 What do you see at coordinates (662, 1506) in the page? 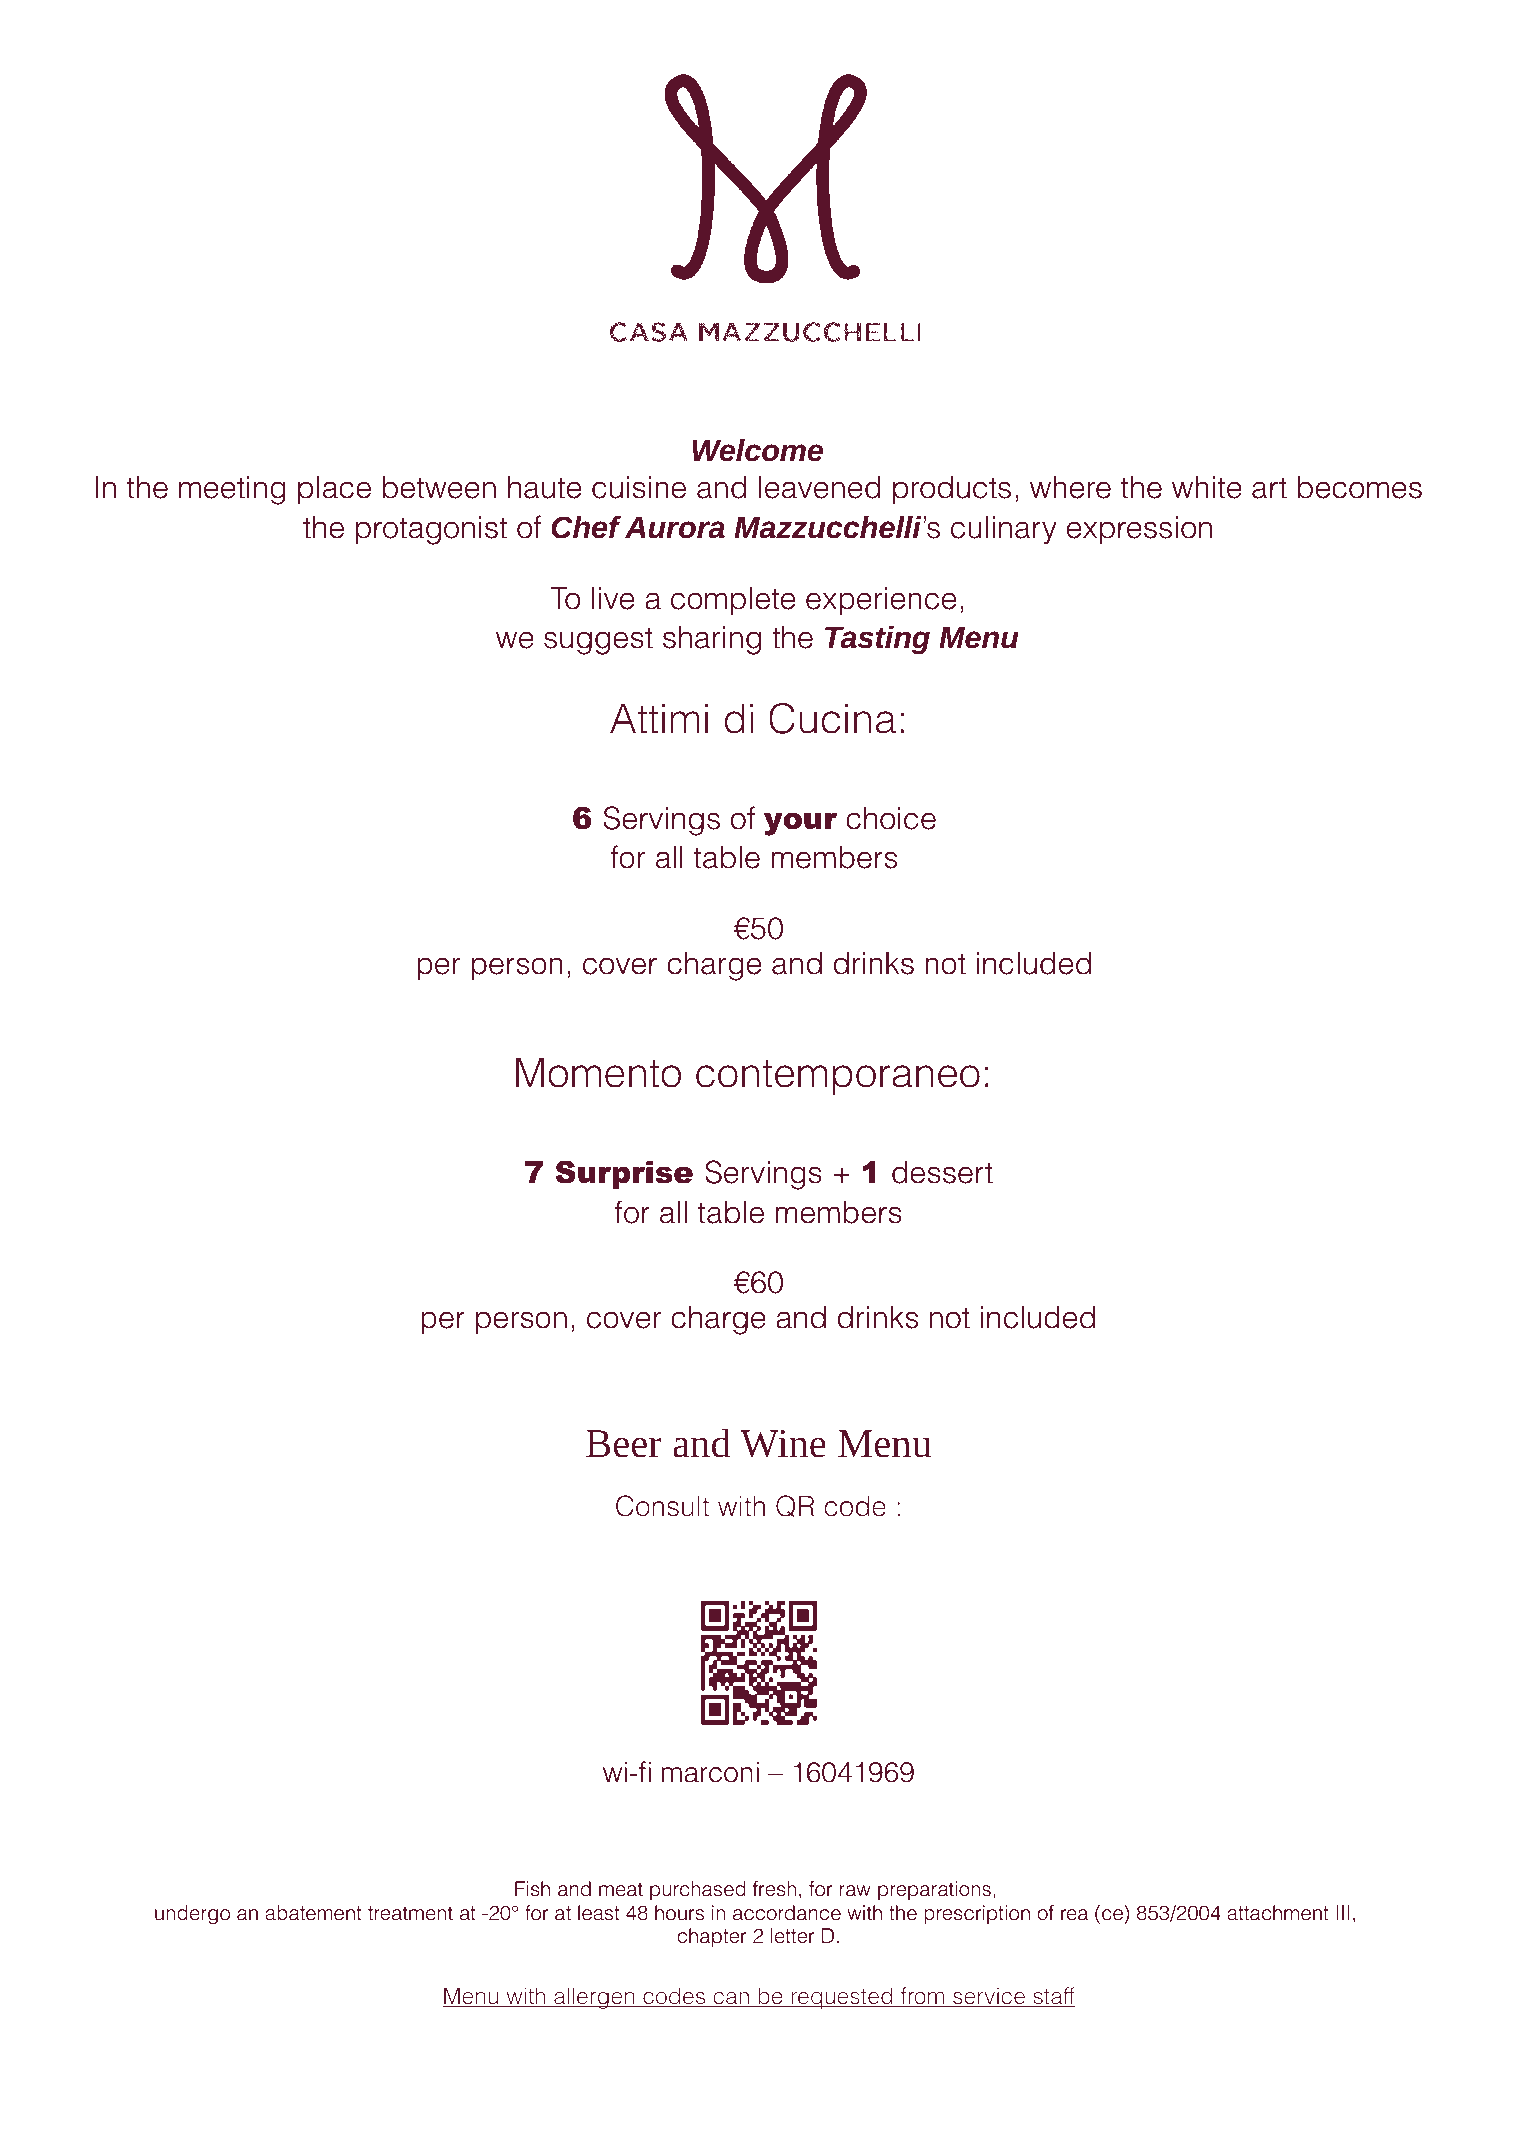
I see `Consult` at bounding box center [662, 1506].
